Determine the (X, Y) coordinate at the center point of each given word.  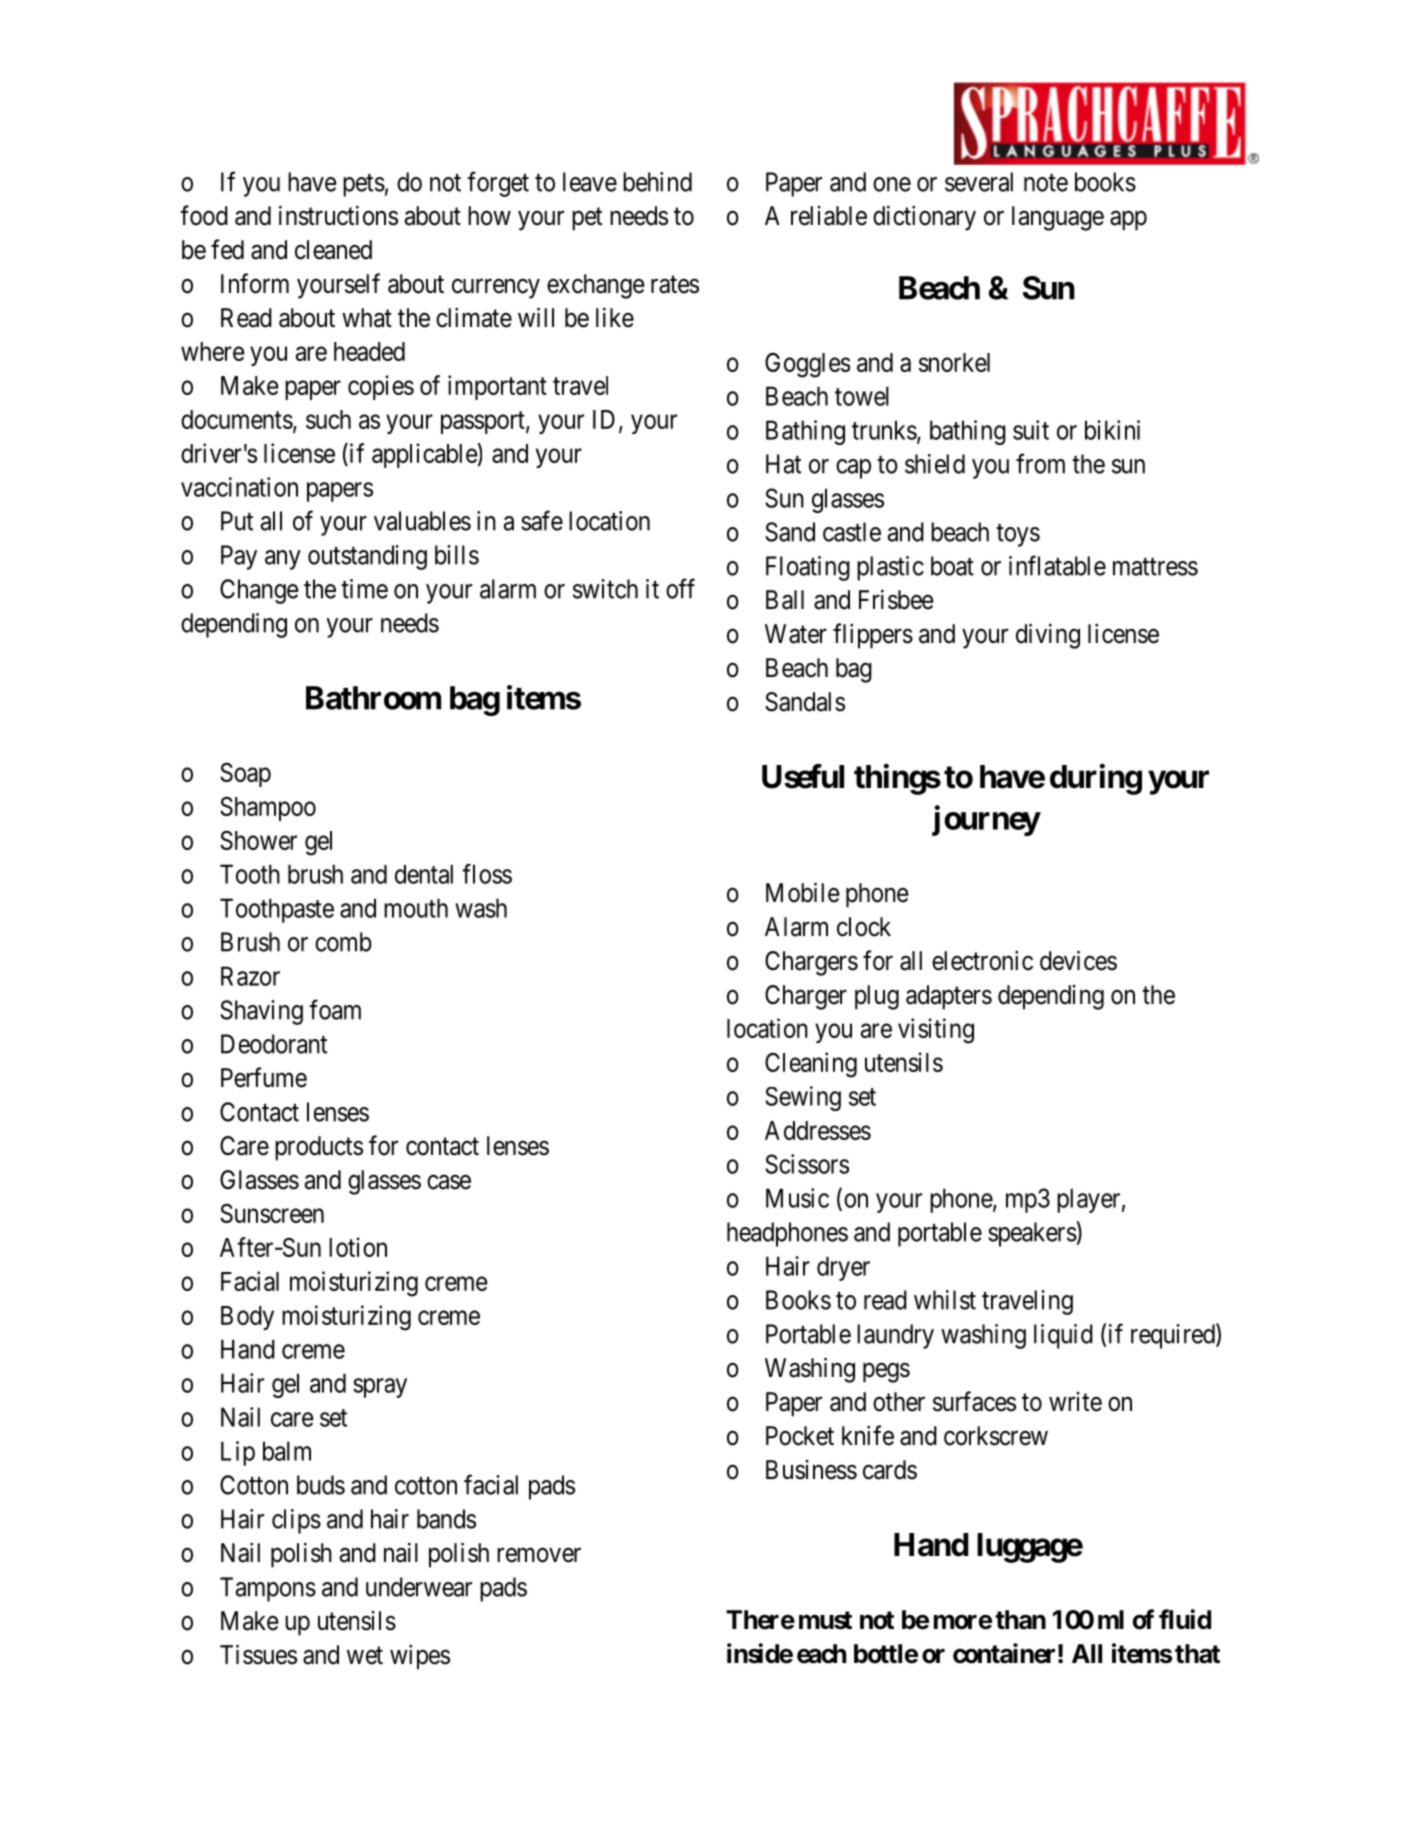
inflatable (1057, 565)
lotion (358, 1247)
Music (797, 1198)
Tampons (268, 1589)
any (283, 560)
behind (657, 182)
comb (343, 942)
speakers (1032, 1234)
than (1020, 1620)
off (680, 588)
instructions (338, 215)
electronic (982, 960)
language (1058, 218)
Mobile (803, 892)
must (825, 1620)
